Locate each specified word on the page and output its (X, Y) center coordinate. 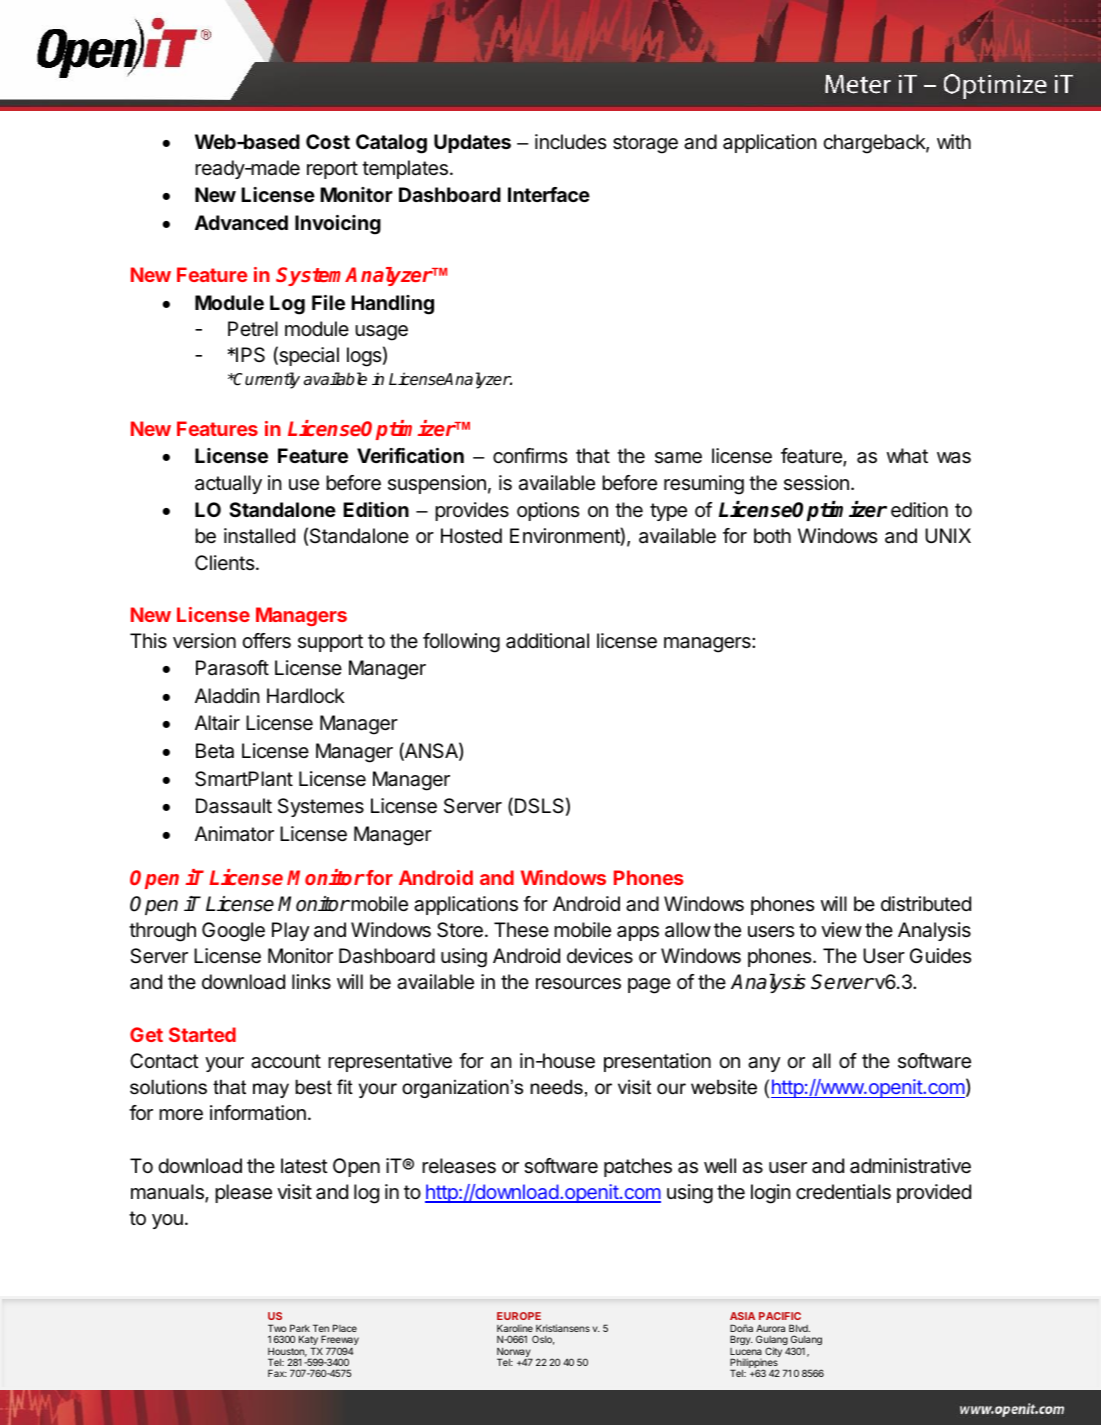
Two (277, 1328)
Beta (215, 751)
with (954, 141)
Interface (549, 194)
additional (547, 641)
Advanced (241, 222)
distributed (926, 904)
